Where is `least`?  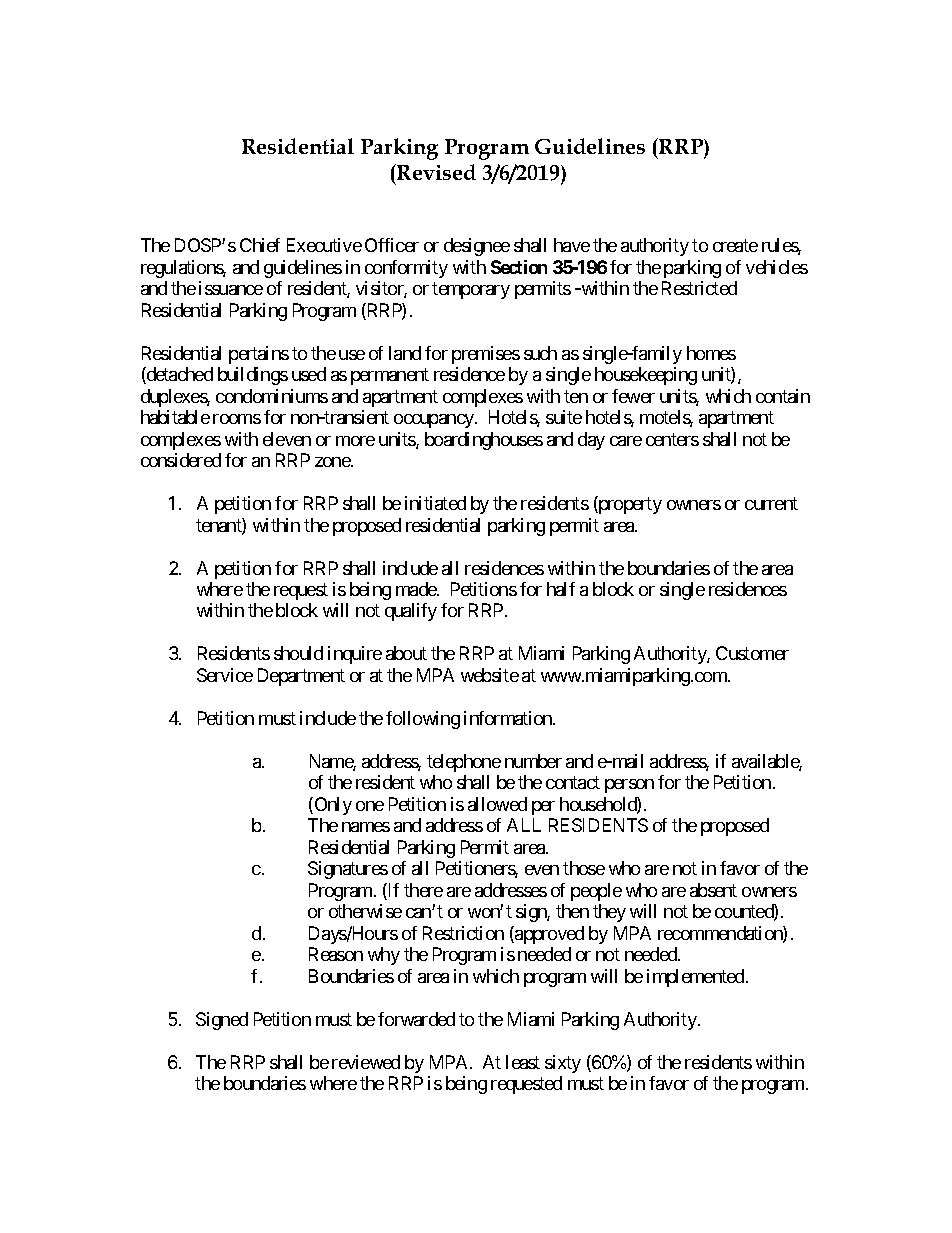 least is located at coordinates (523, 1062).
